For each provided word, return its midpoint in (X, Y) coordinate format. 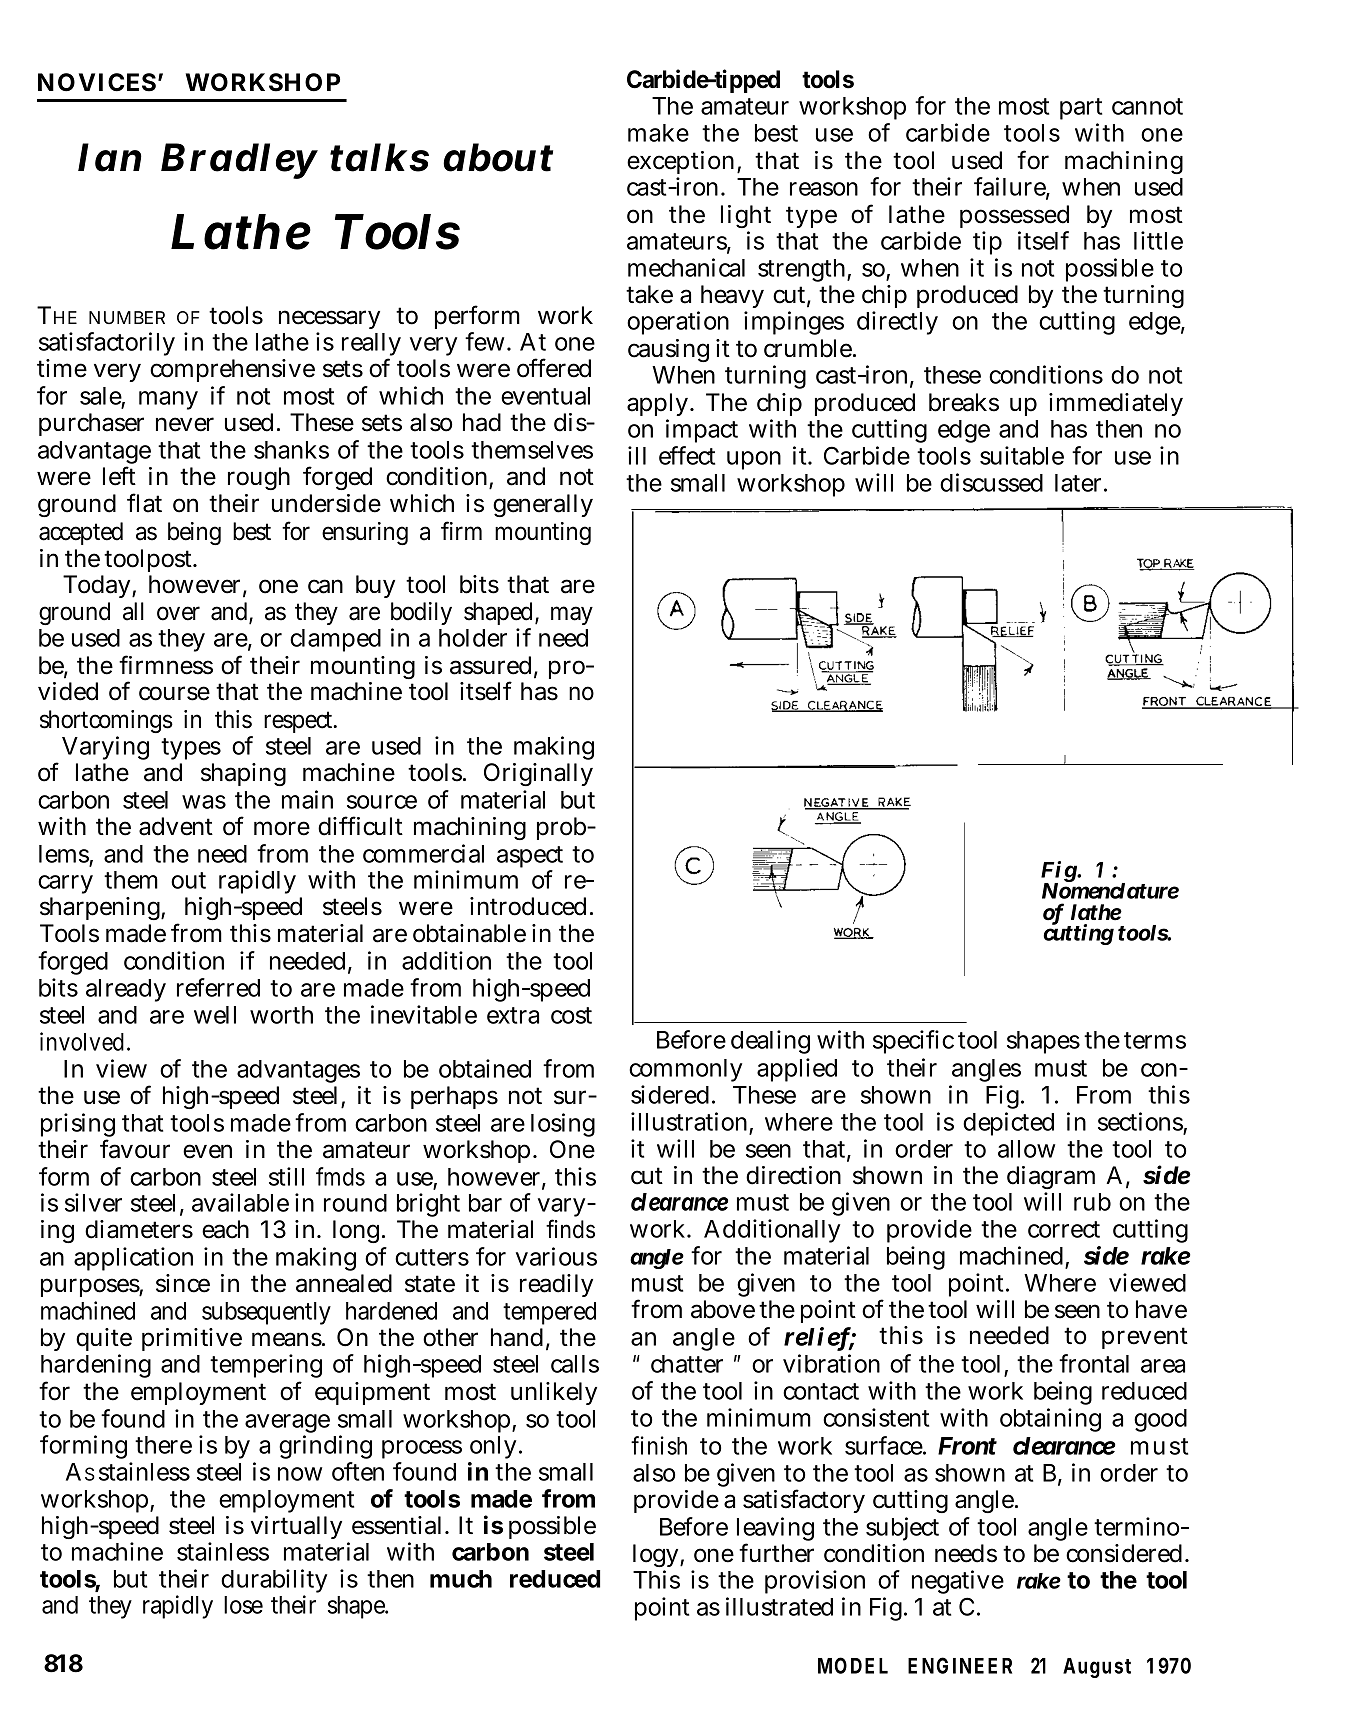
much (461, 1579)
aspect (530, 858)
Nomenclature (1110, 889)
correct (1064, 1229)
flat (144, 503)
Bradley (239, 161)
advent (176, 826)
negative (958, 1584)
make (658, 133)
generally (543, 505)
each (225, 1229)
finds (570, 1229)
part (1081, 109)
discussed (991, 482)
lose (243, 1605)
